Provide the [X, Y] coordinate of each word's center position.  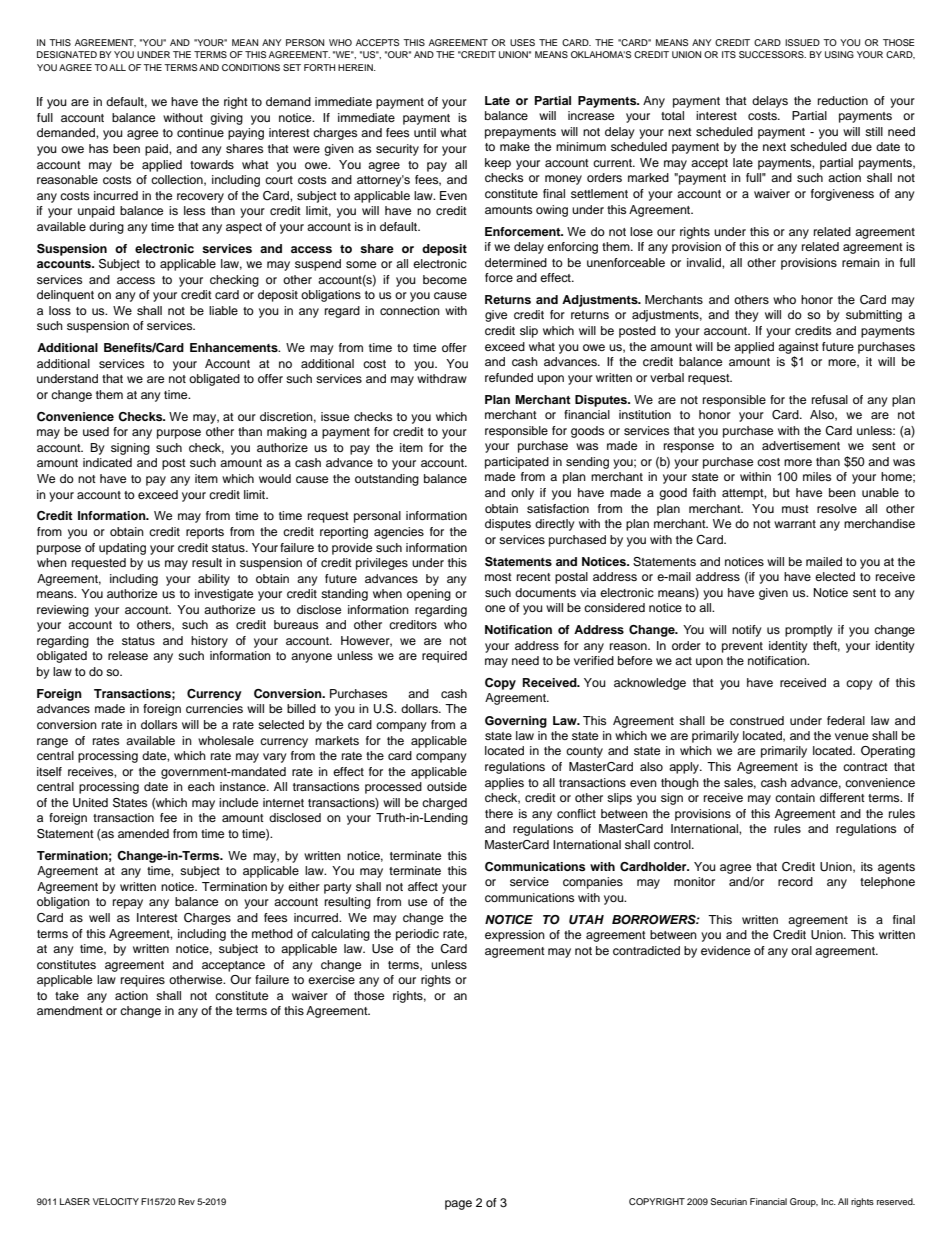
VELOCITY [116, 1201]
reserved [896, 1201]
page [458, 1205]
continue [200, 132]
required [444, 657]
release [128, 655]
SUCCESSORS [772, 54]
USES [522, 42]
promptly [809, 631]
